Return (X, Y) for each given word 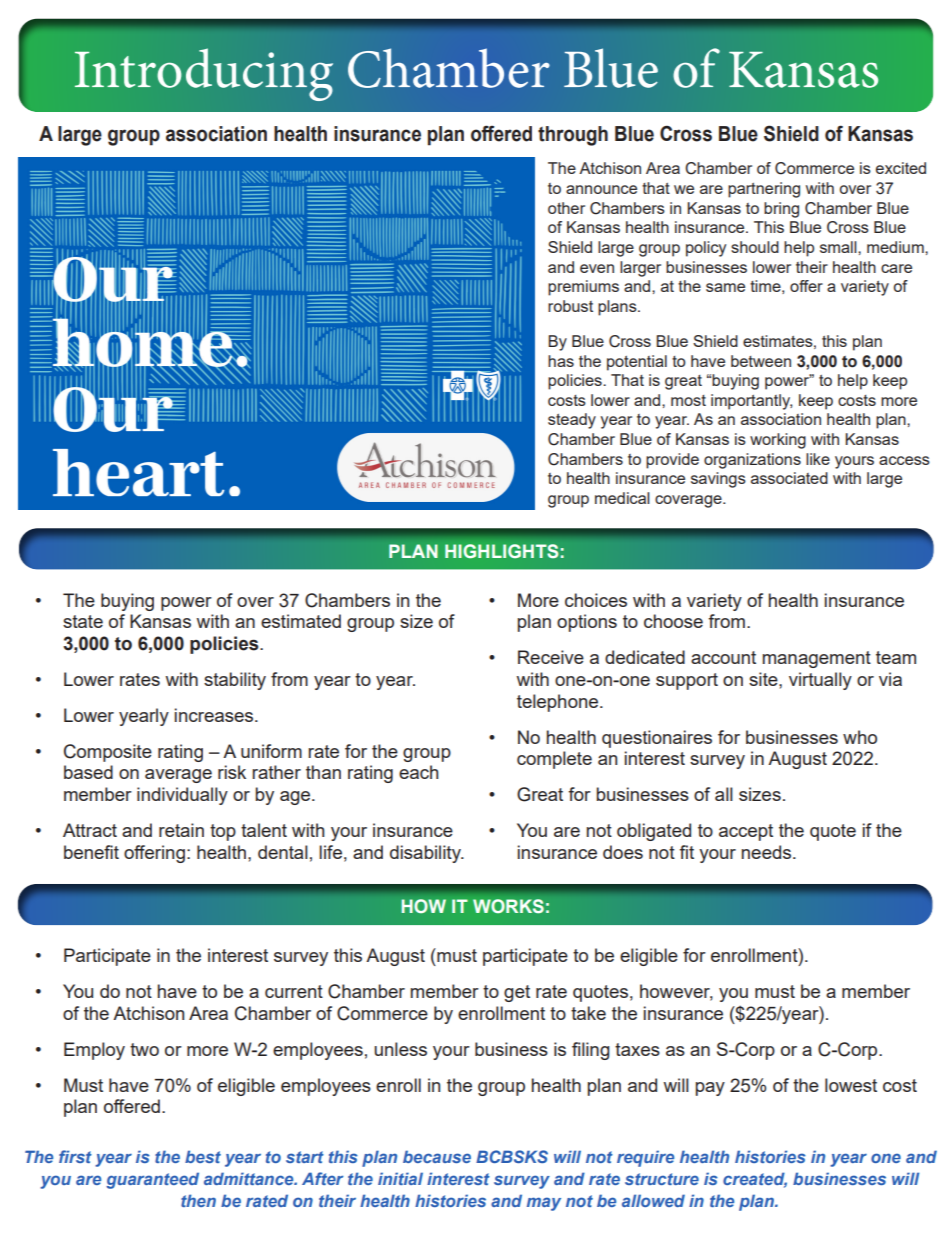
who (860, 737)
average (178, 776)
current (294, 991)
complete (554, 760)
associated (789, 478)
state (83, 621)
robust (570, 306)
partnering (764, 190)
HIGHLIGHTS (502, 551)
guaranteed (152, 1180)
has (561, 361)
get (517, 993)
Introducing (204, 74)
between (761, 361)
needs (768, 852)
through (573, 136)
